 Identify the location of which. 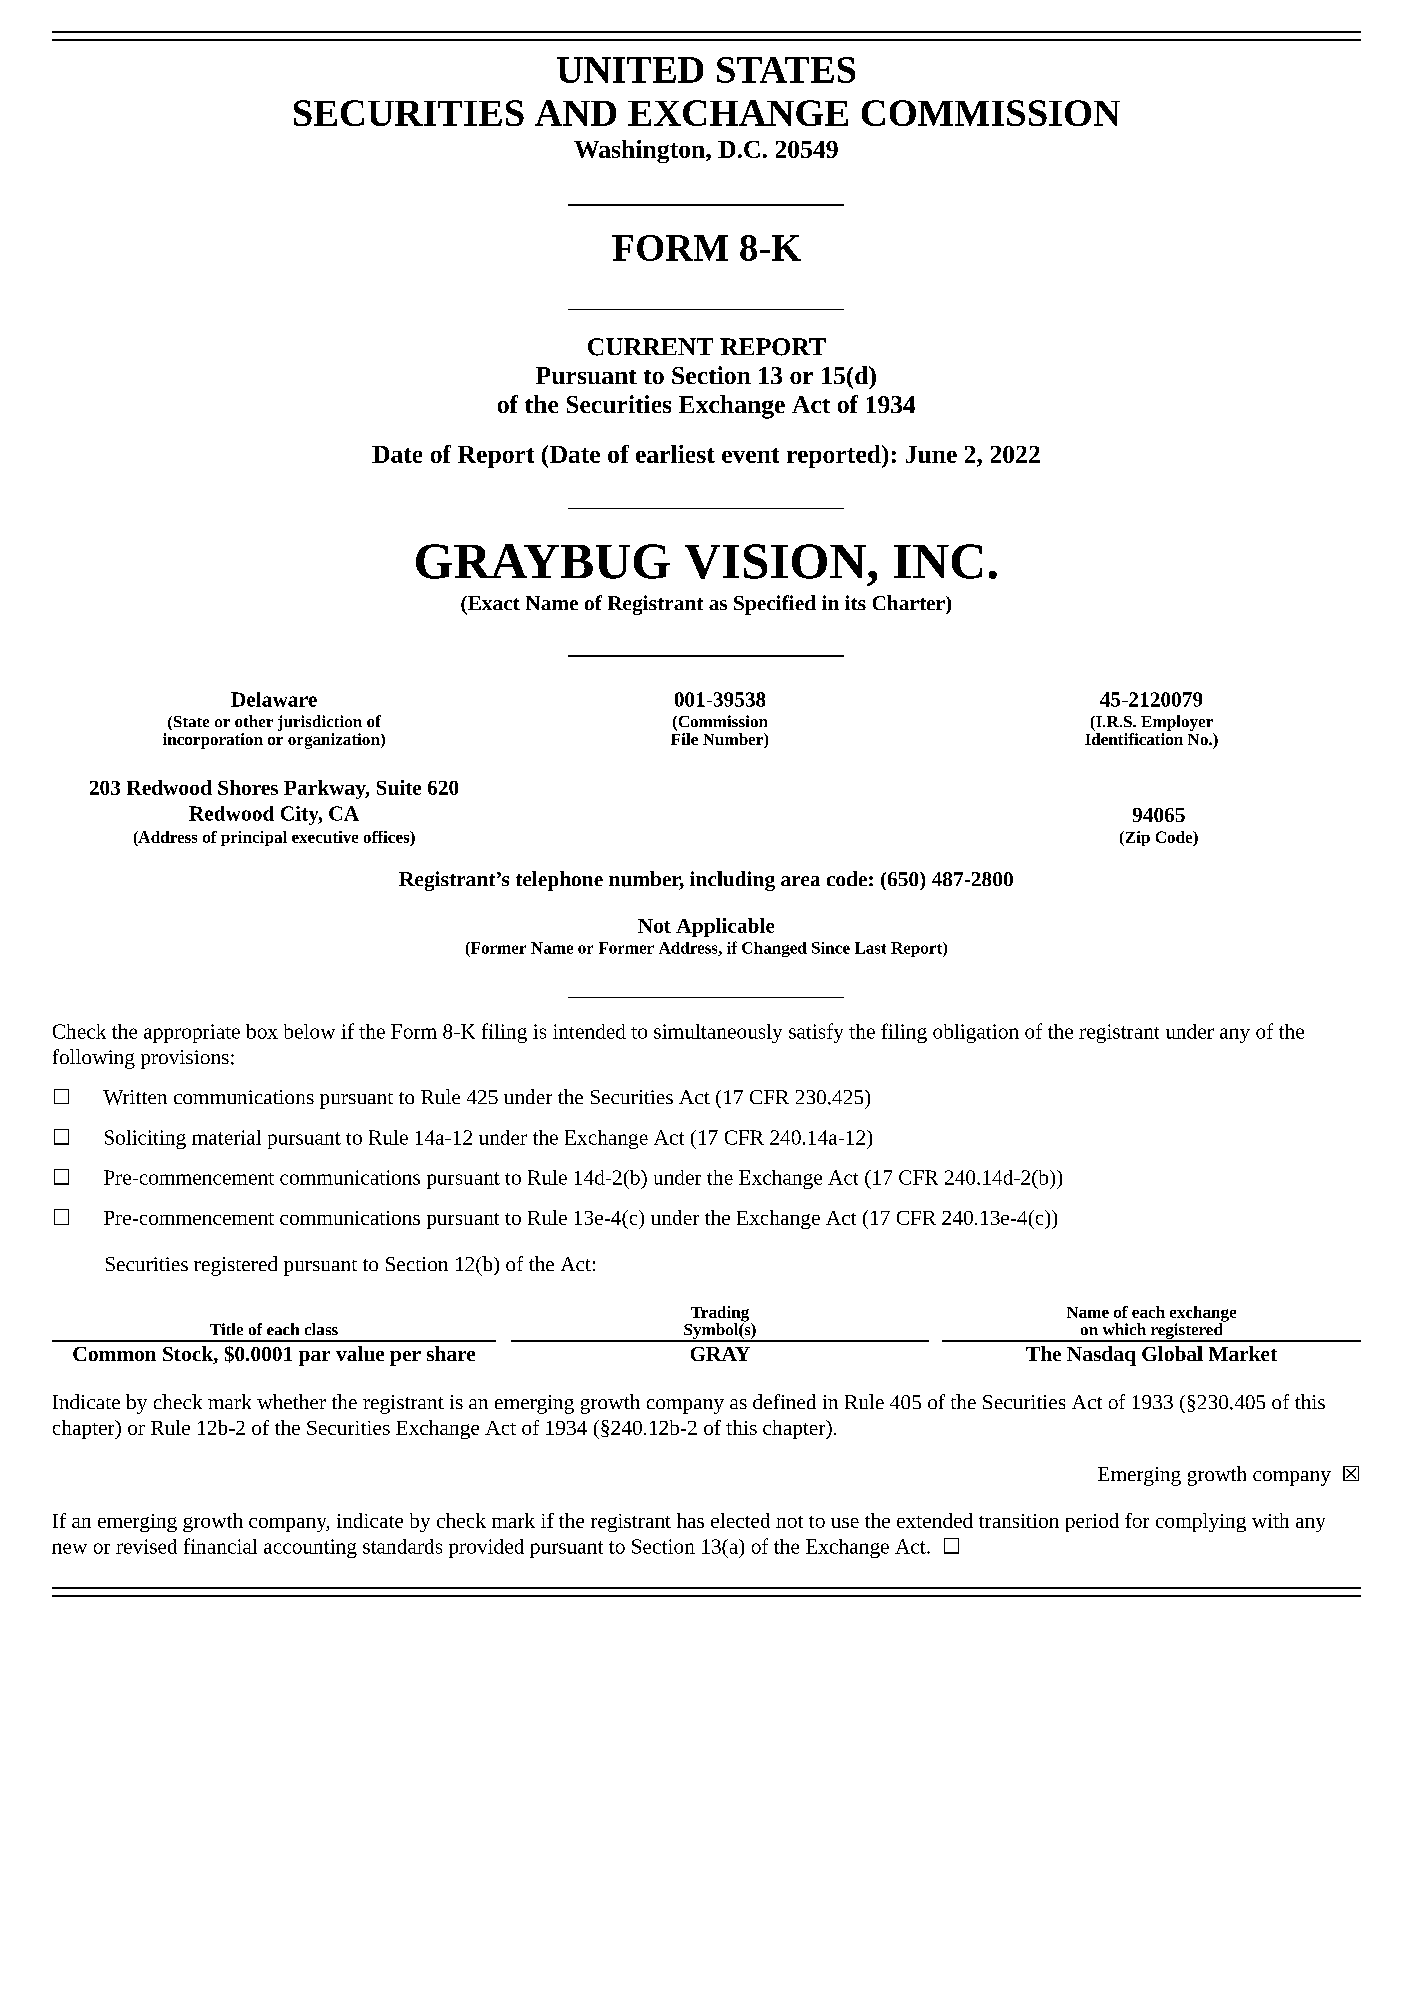
(1124, 1329).
